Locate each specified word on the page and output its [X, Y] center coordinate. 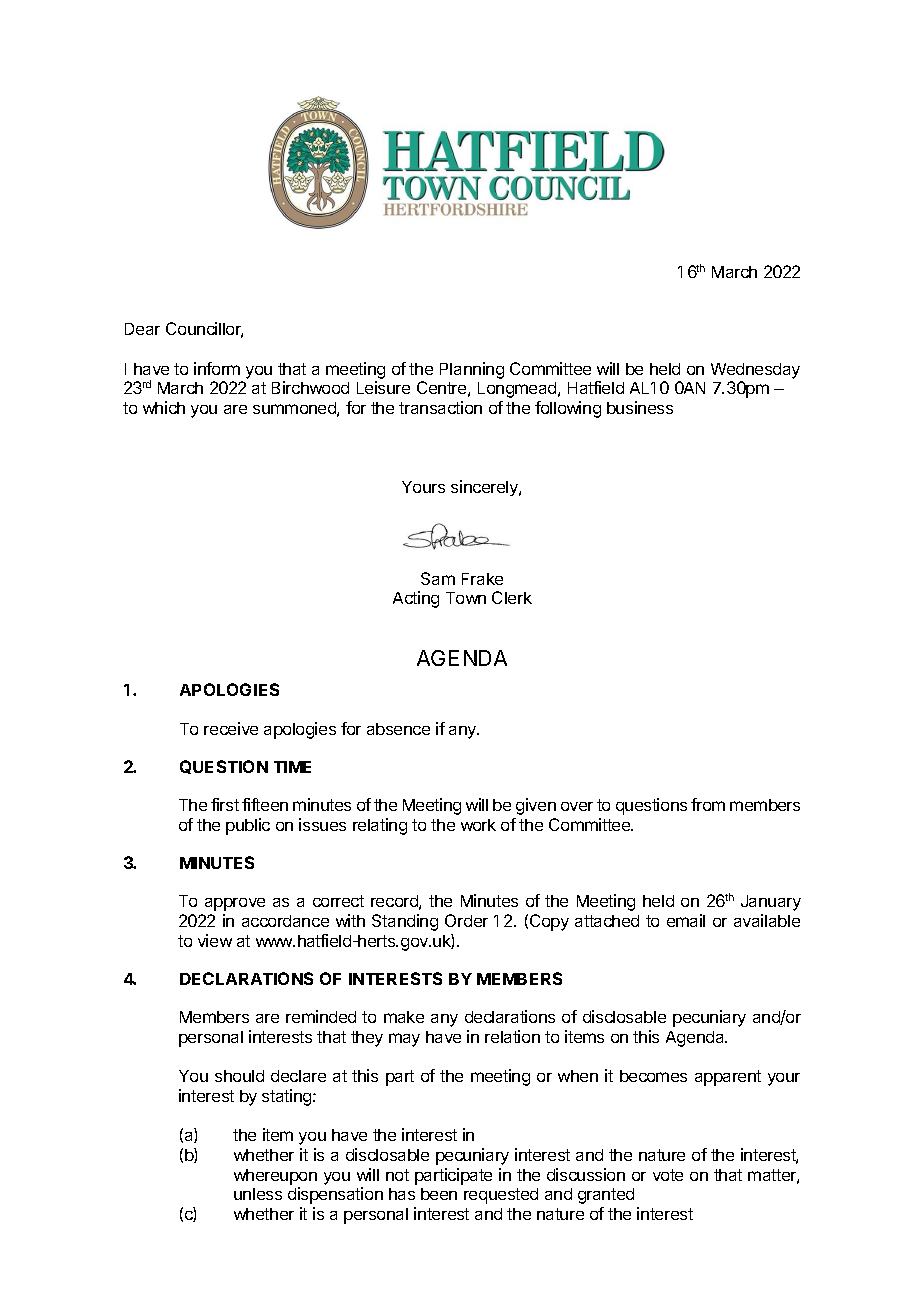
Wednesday [755, 371]
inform [217, 368]
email [686, 920]
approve [235, 904]
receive [231, 728]
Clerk [512, 597]
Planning [472, 370]
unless [258, 1194]
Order [466, 920]
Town [466, 598]
